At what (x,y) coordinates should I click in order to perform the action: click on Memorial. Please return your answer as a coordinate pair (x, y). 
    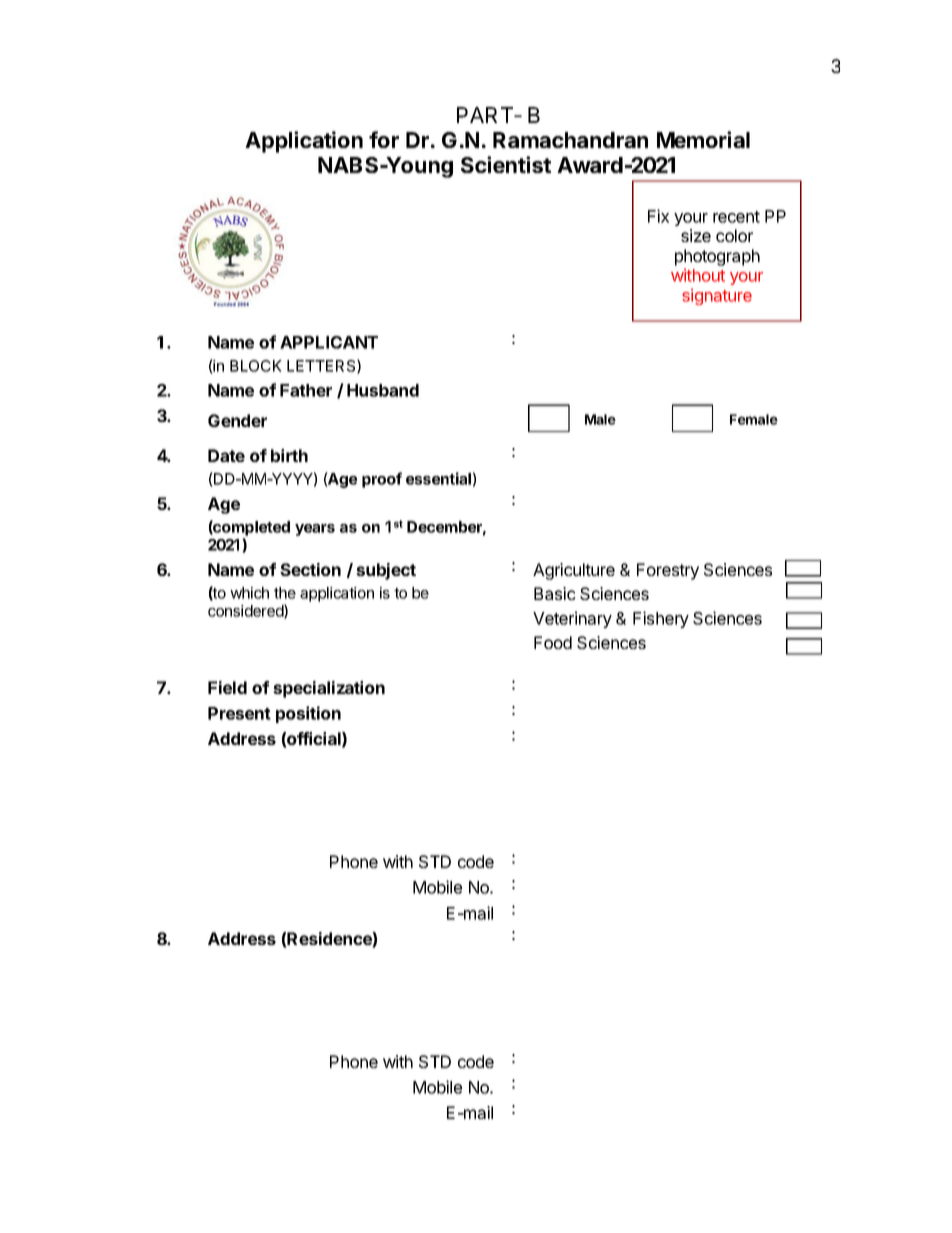
    Looking at the image, I should click on (703, 139).
